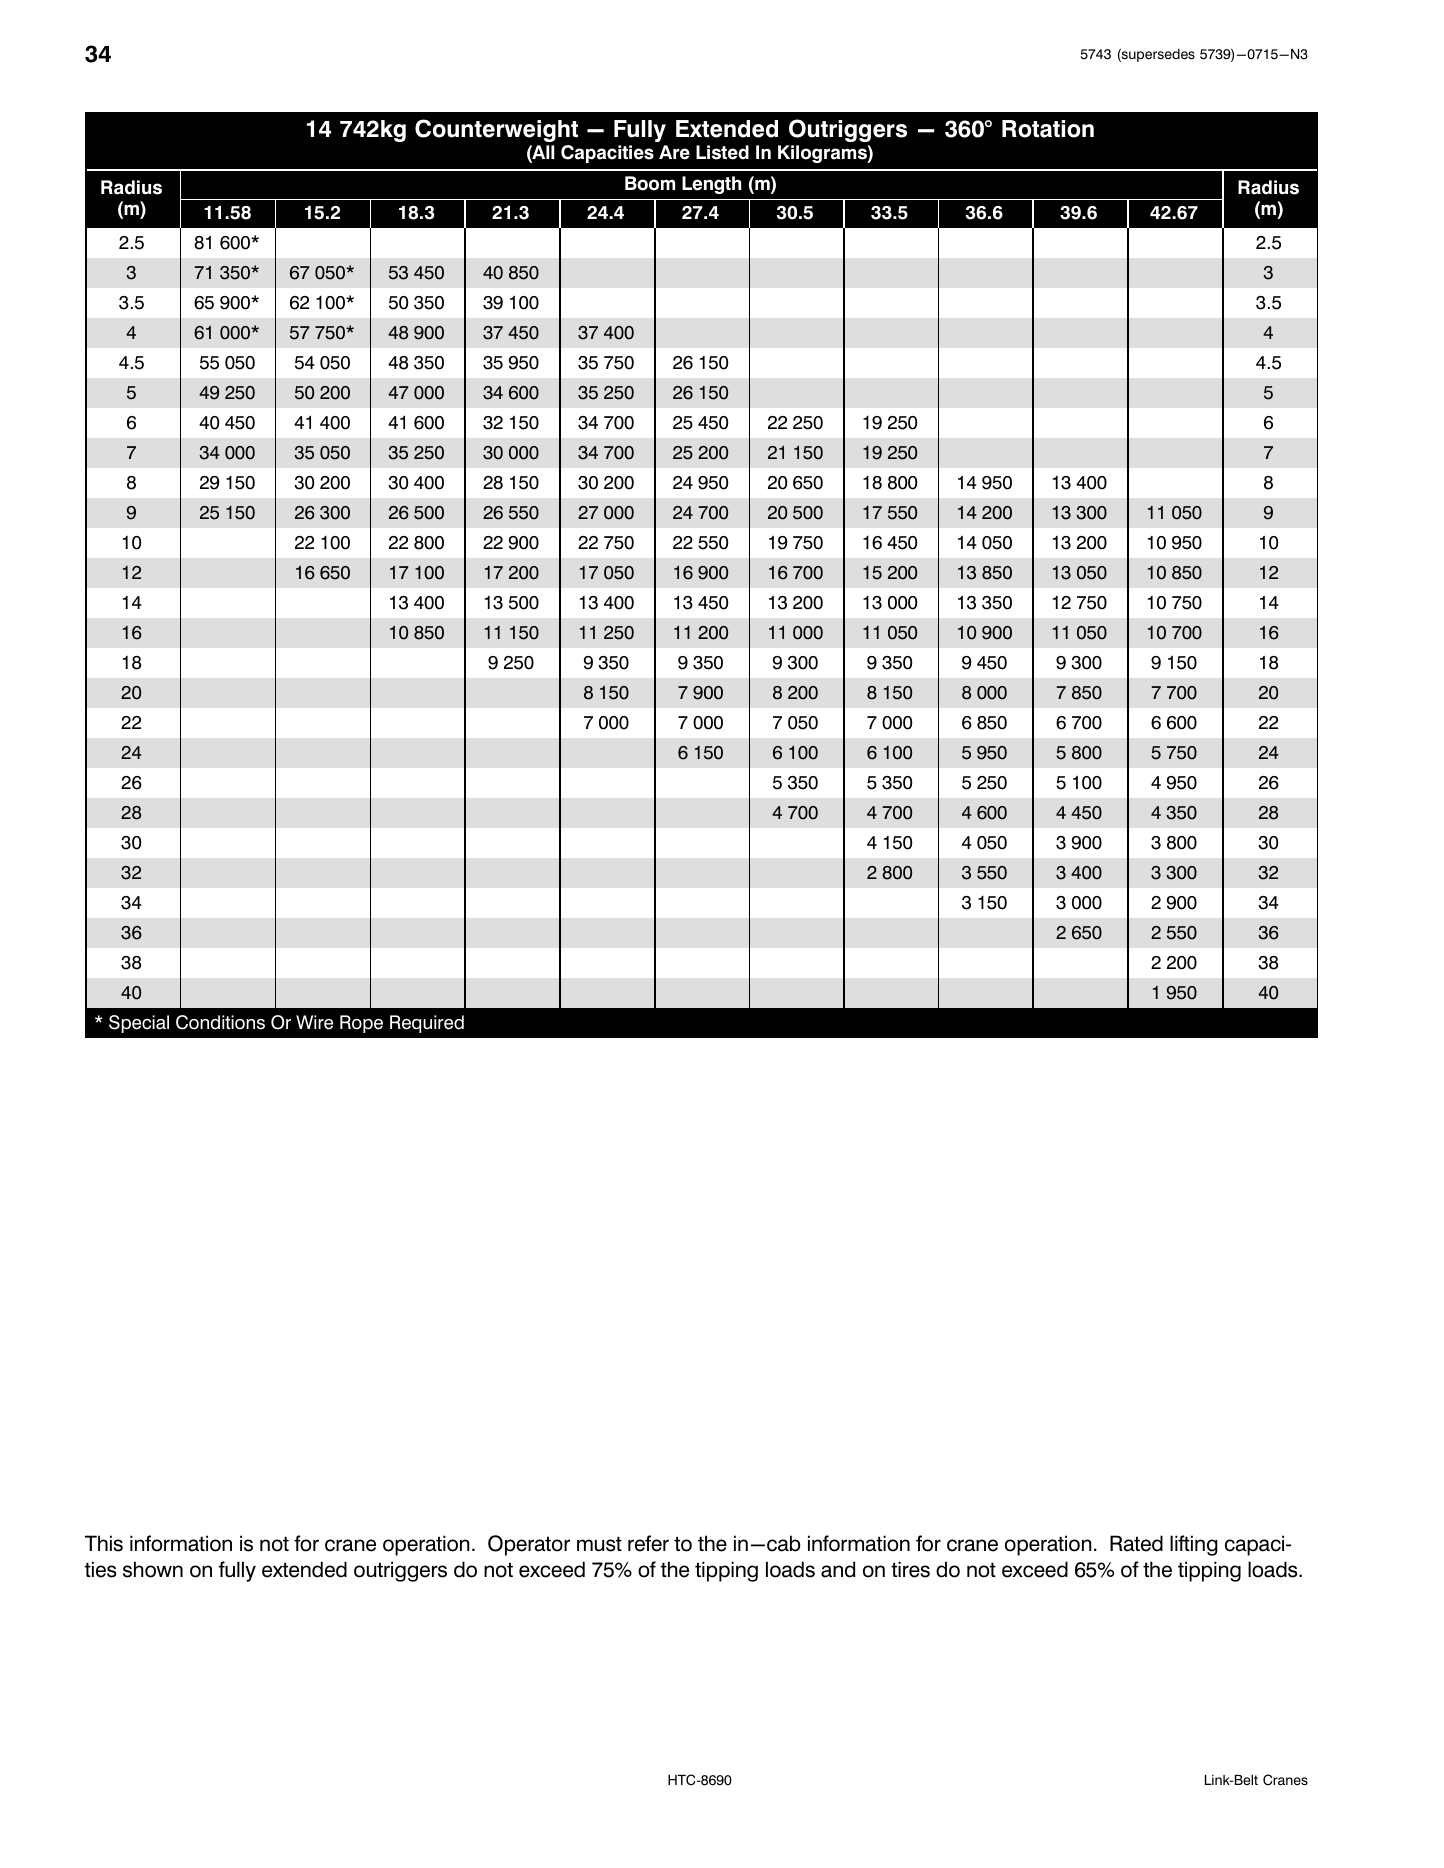 This screenshot has height=1868, width=1444. I want to click on Rope, so click(361, 1024).
